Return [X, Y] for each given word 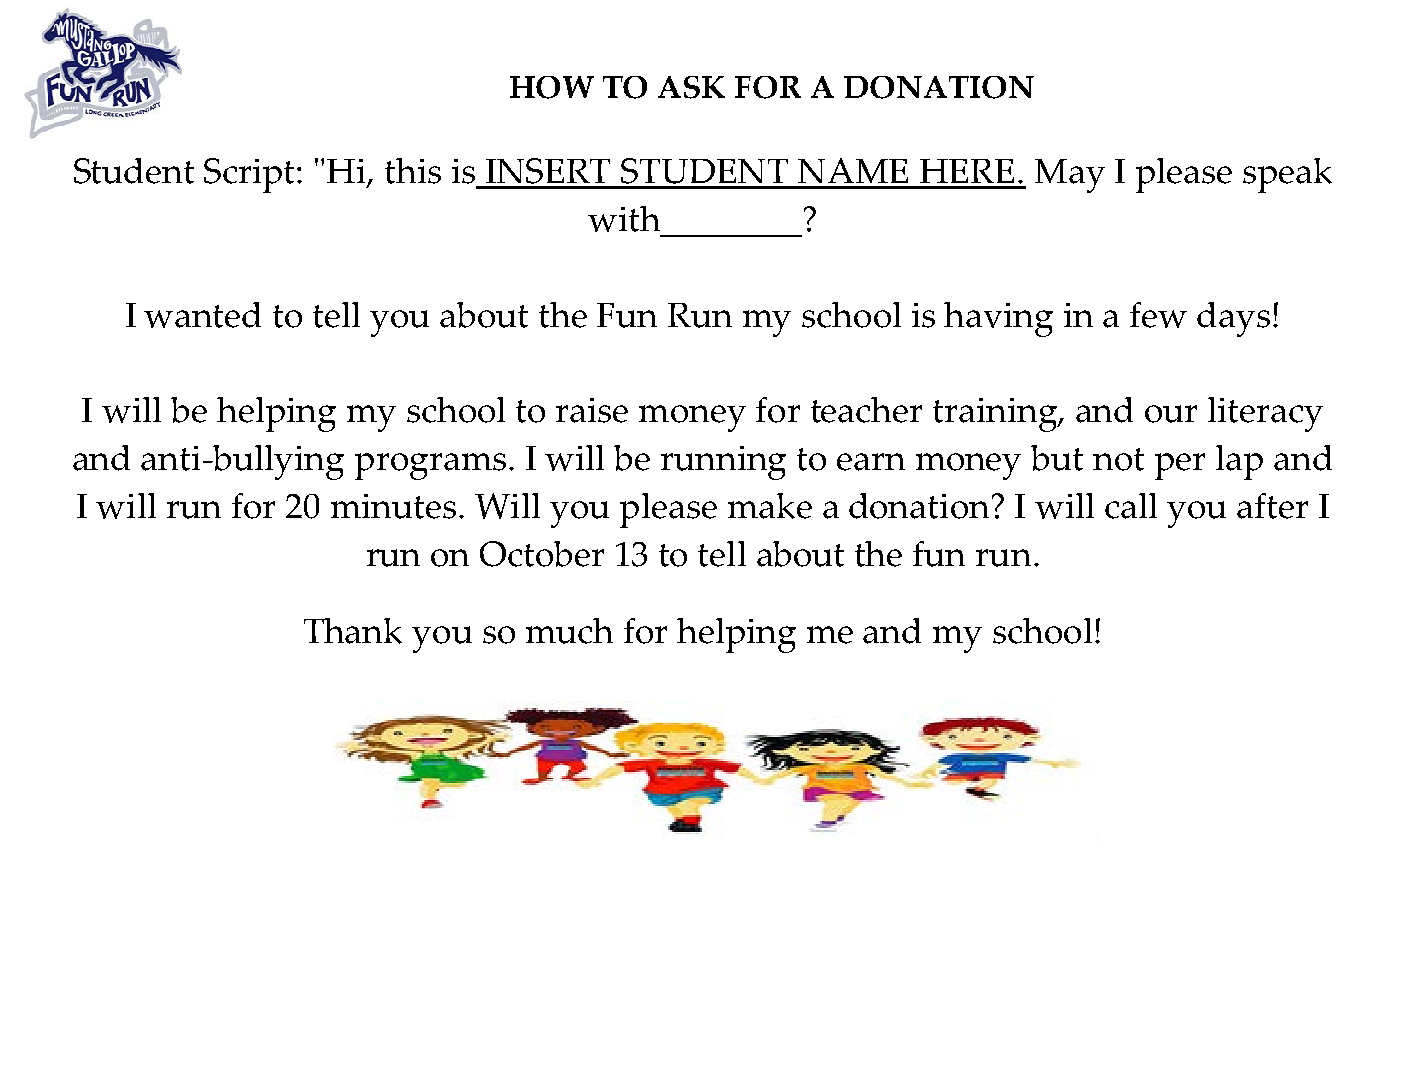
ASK [691, 87]
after [1272, 506]
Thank [353, 631]
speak [1287, 175]
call [1131, 506]
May [1070, 176]
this [413, 171]
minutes [393, 506]
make [770, 506]
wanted [202, 315]
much [569, 631]
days [1233, 319]
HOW [552, 87]
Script [251, 175]
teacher [866, 410]
